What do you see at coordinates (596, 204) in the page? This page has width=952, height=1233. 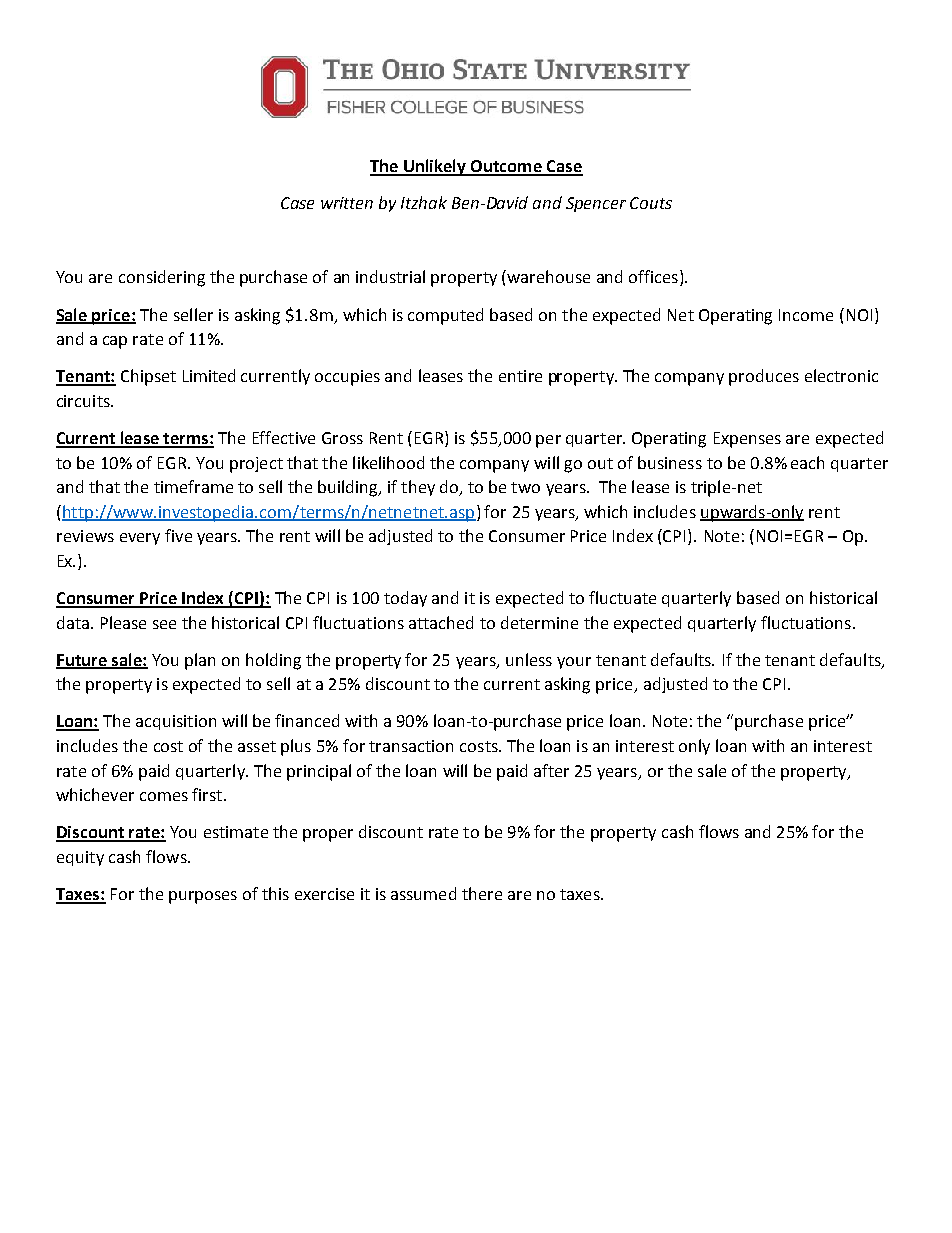 I see `Spencer` at bounding box center [596, 204].
